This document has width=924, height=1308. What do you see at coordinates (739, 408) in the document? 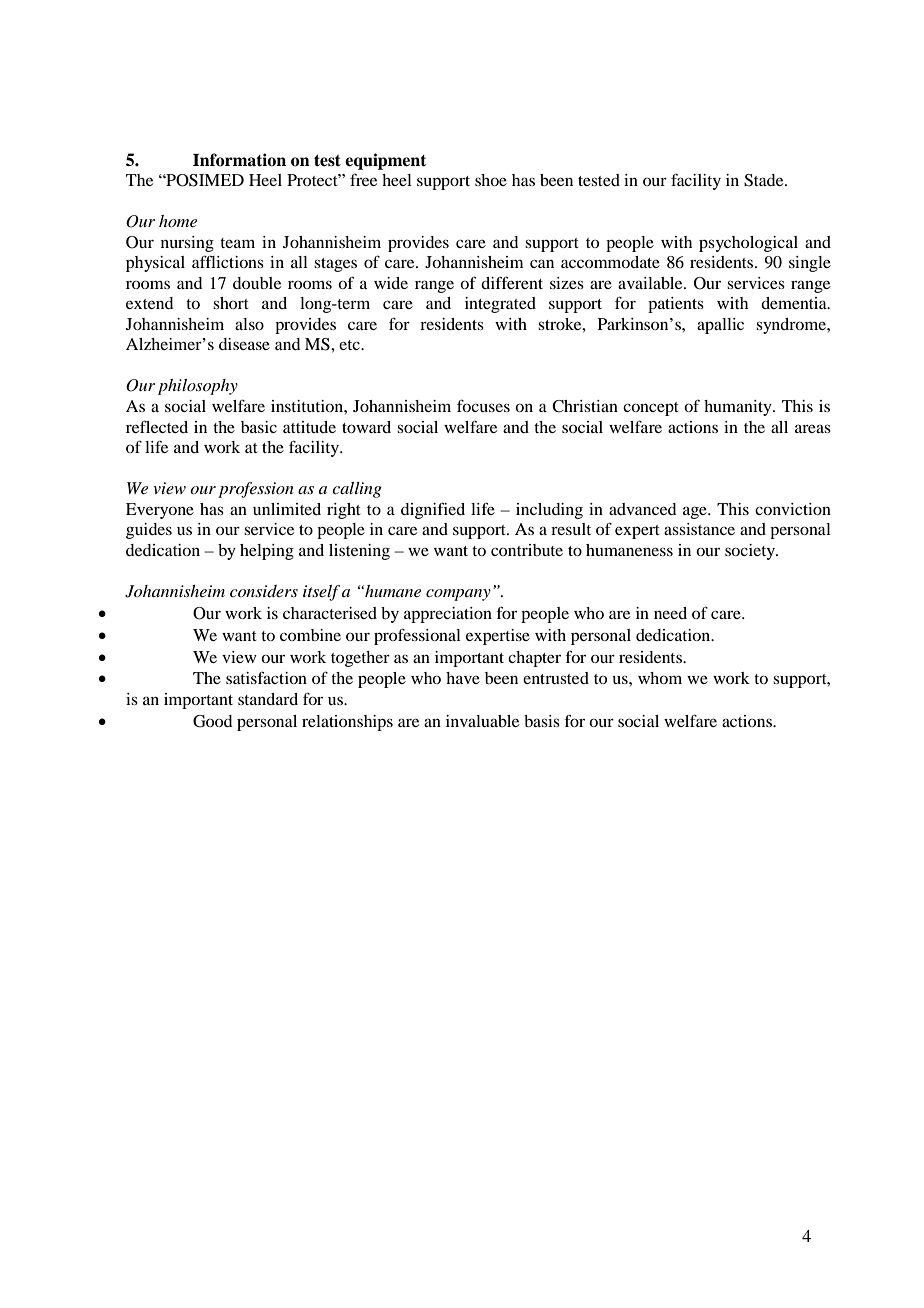
I see `humanity` at bounding box center [739, 408].
